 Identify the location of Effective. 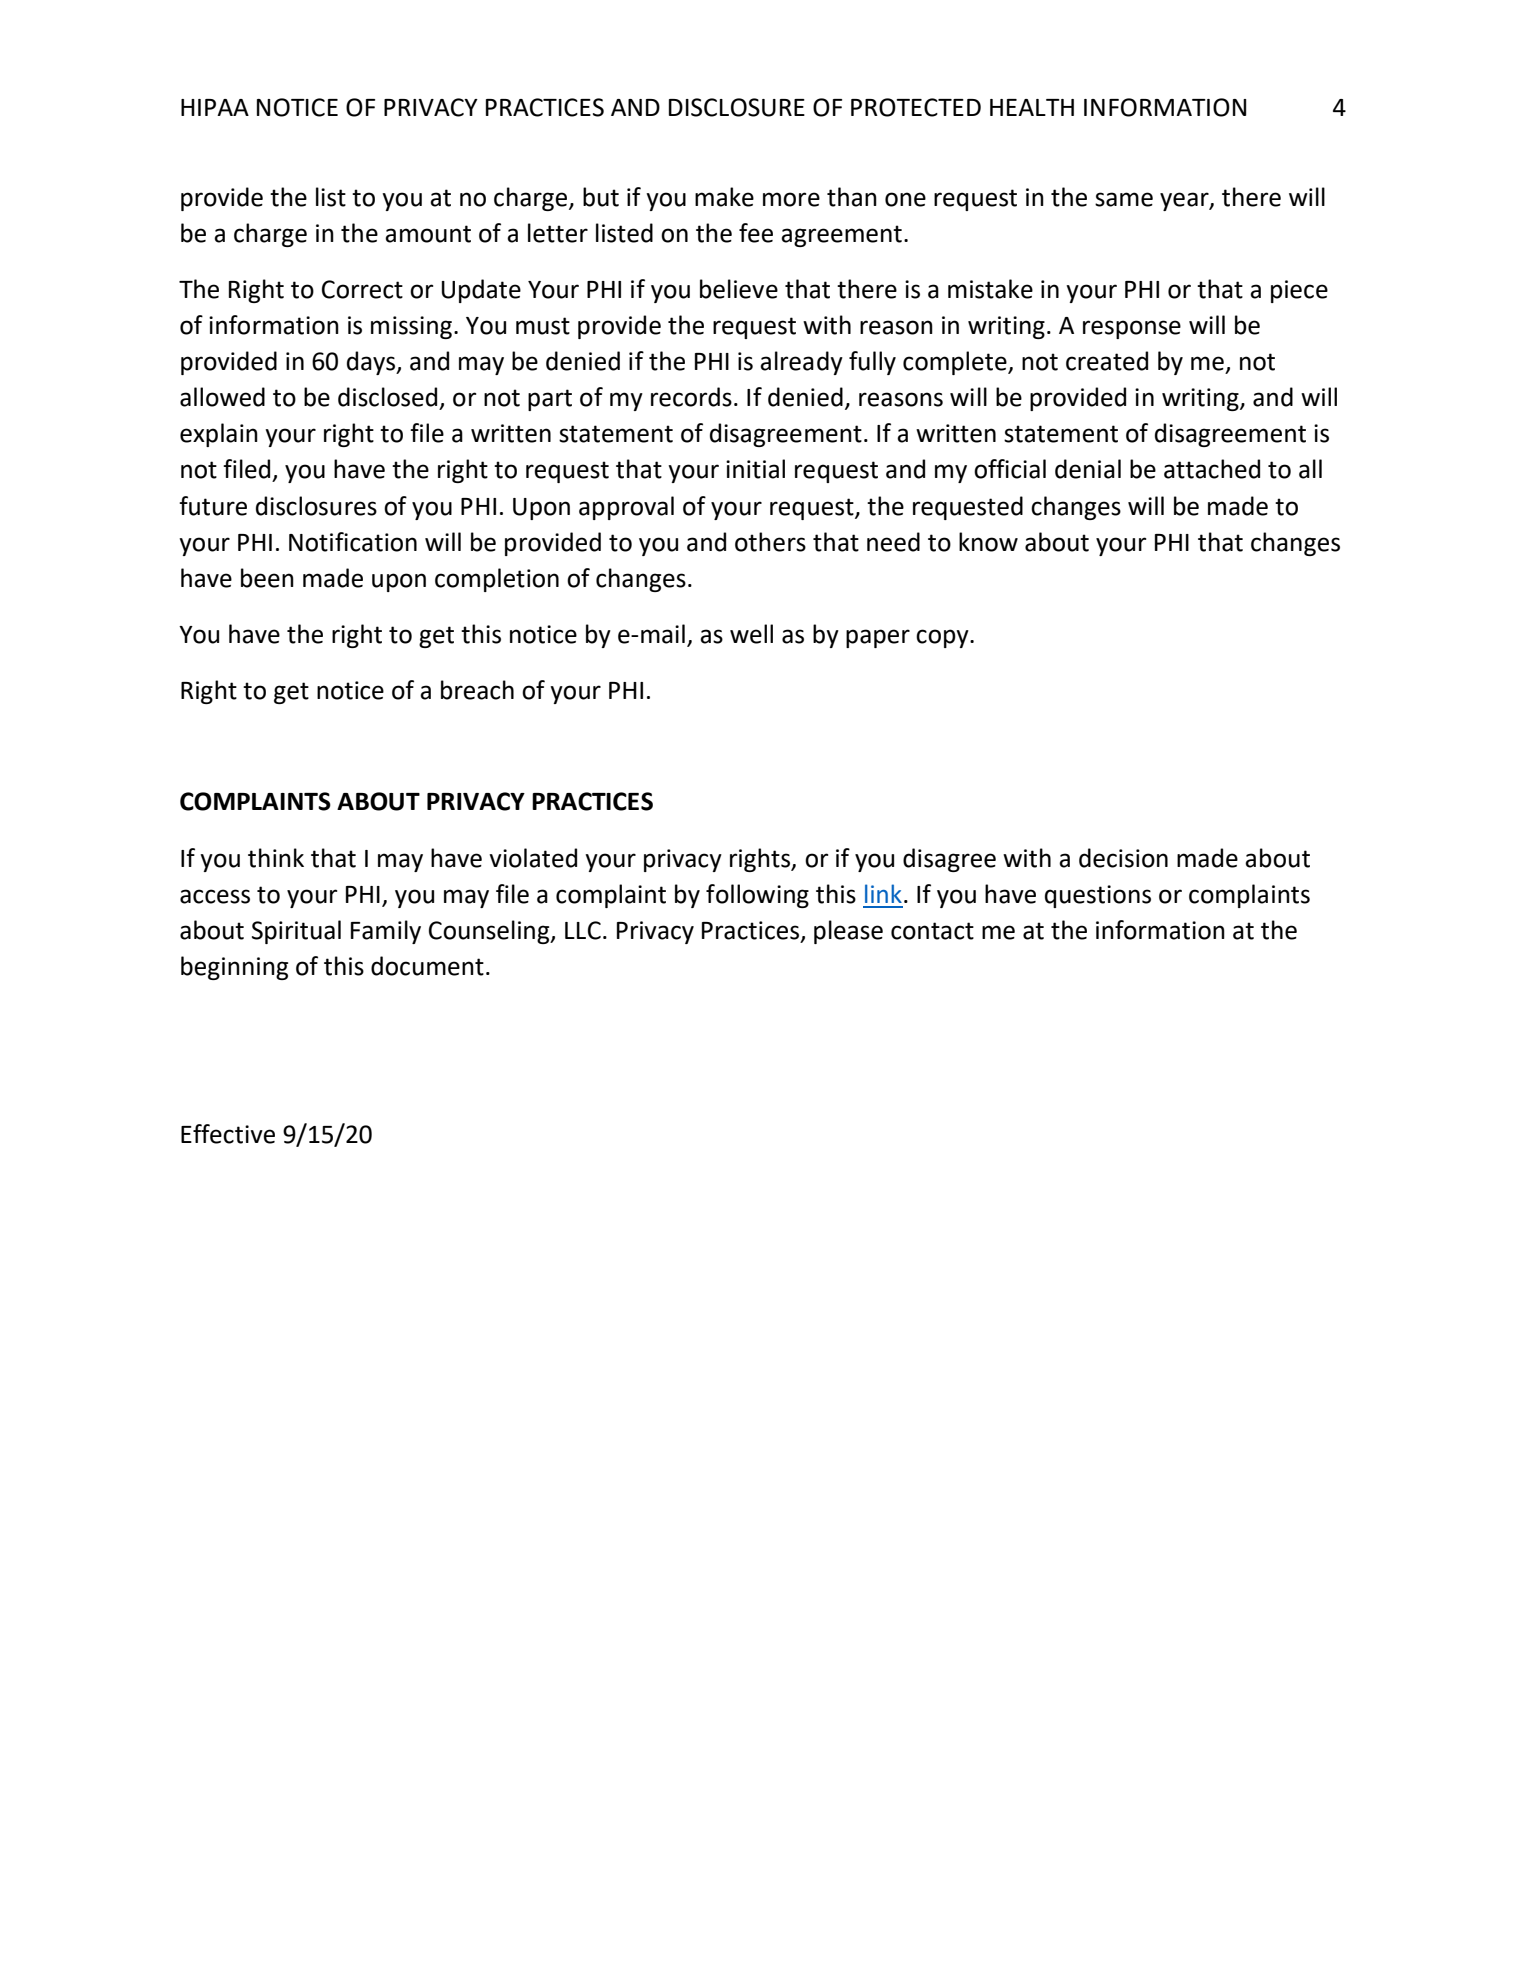
(228, 1134).
